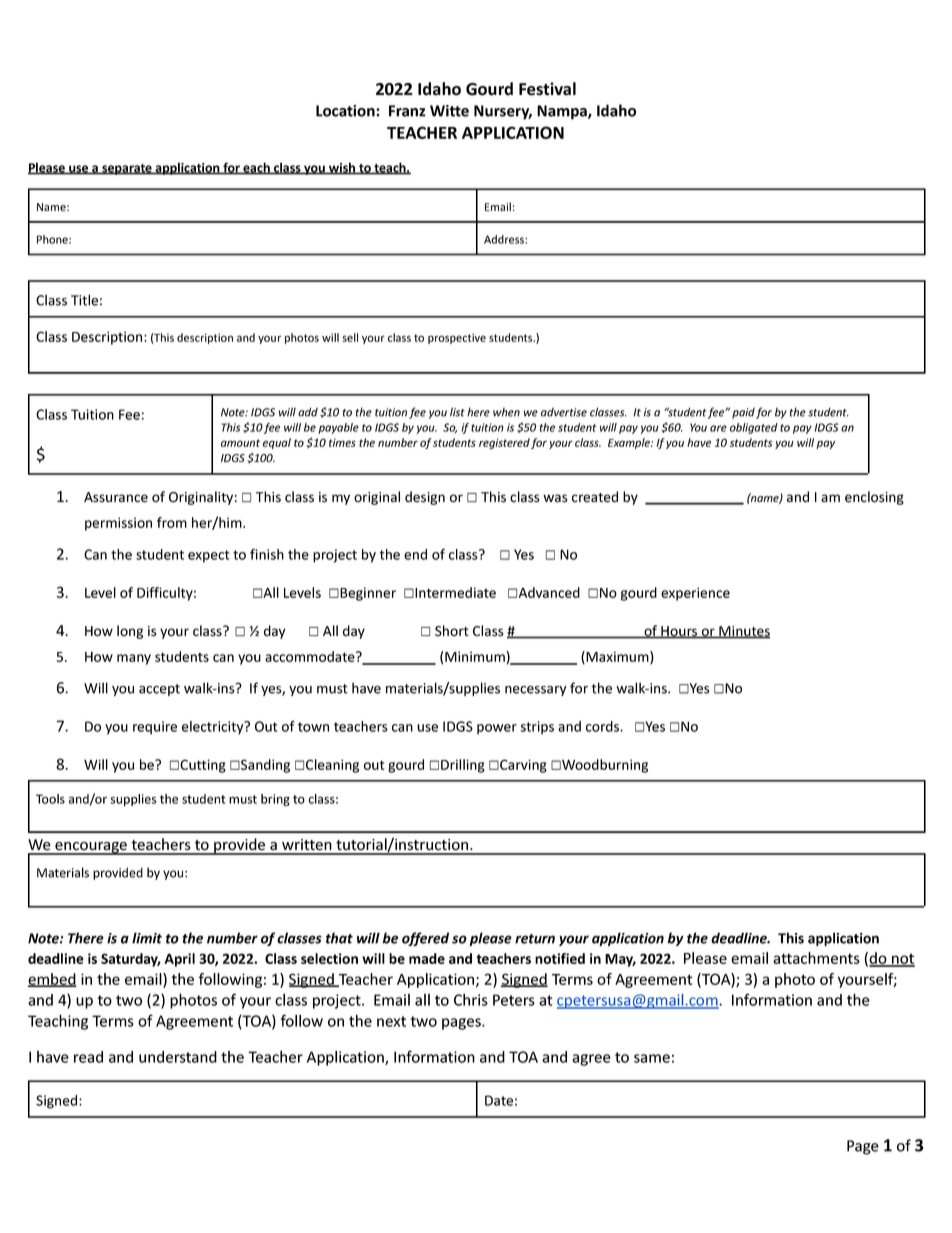 This document has height=1233, width=952. I want to click on understand, so click(178, 1057).
